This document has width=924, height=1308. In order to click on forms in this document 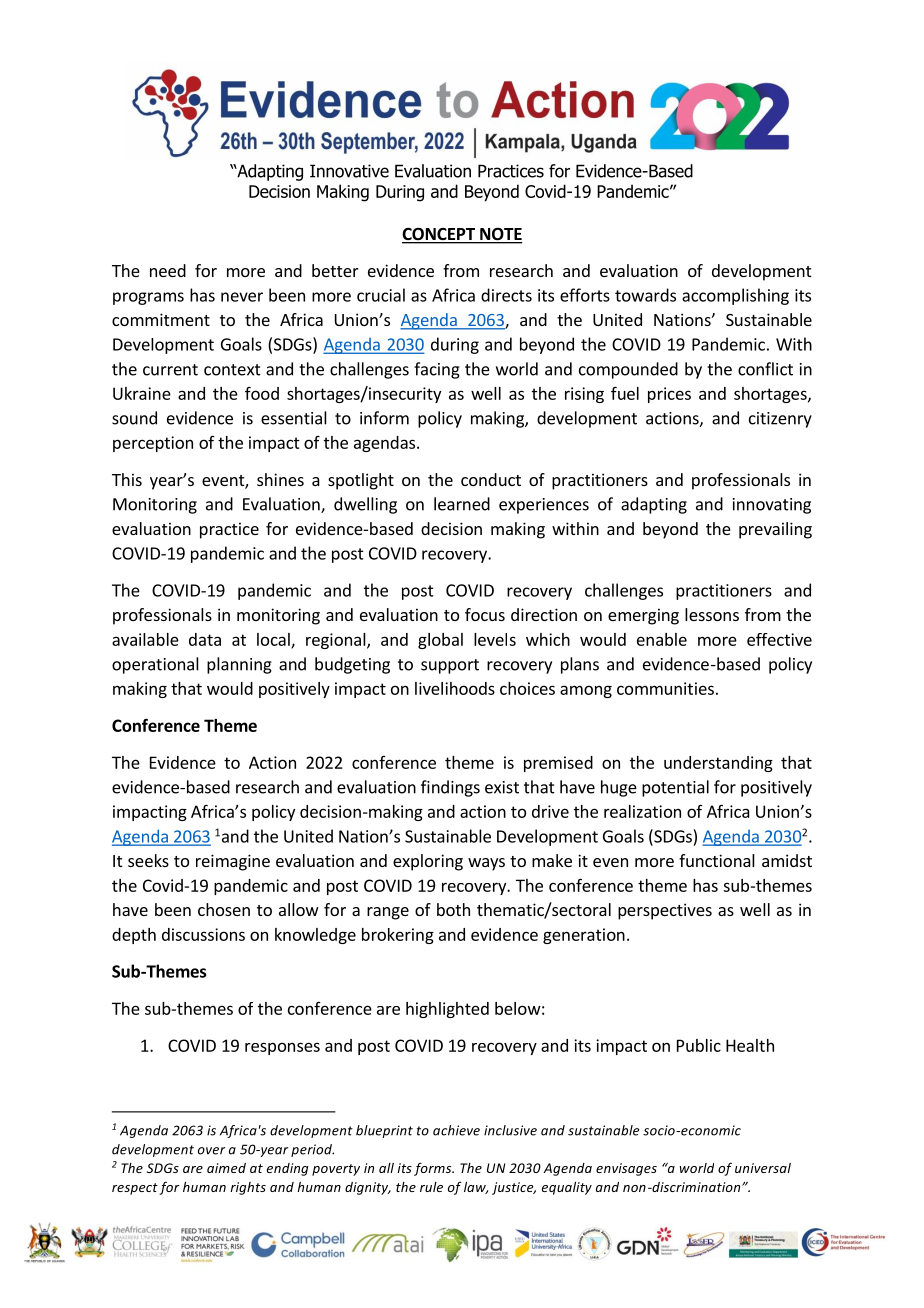, I will do `click(434, 1169)`.
